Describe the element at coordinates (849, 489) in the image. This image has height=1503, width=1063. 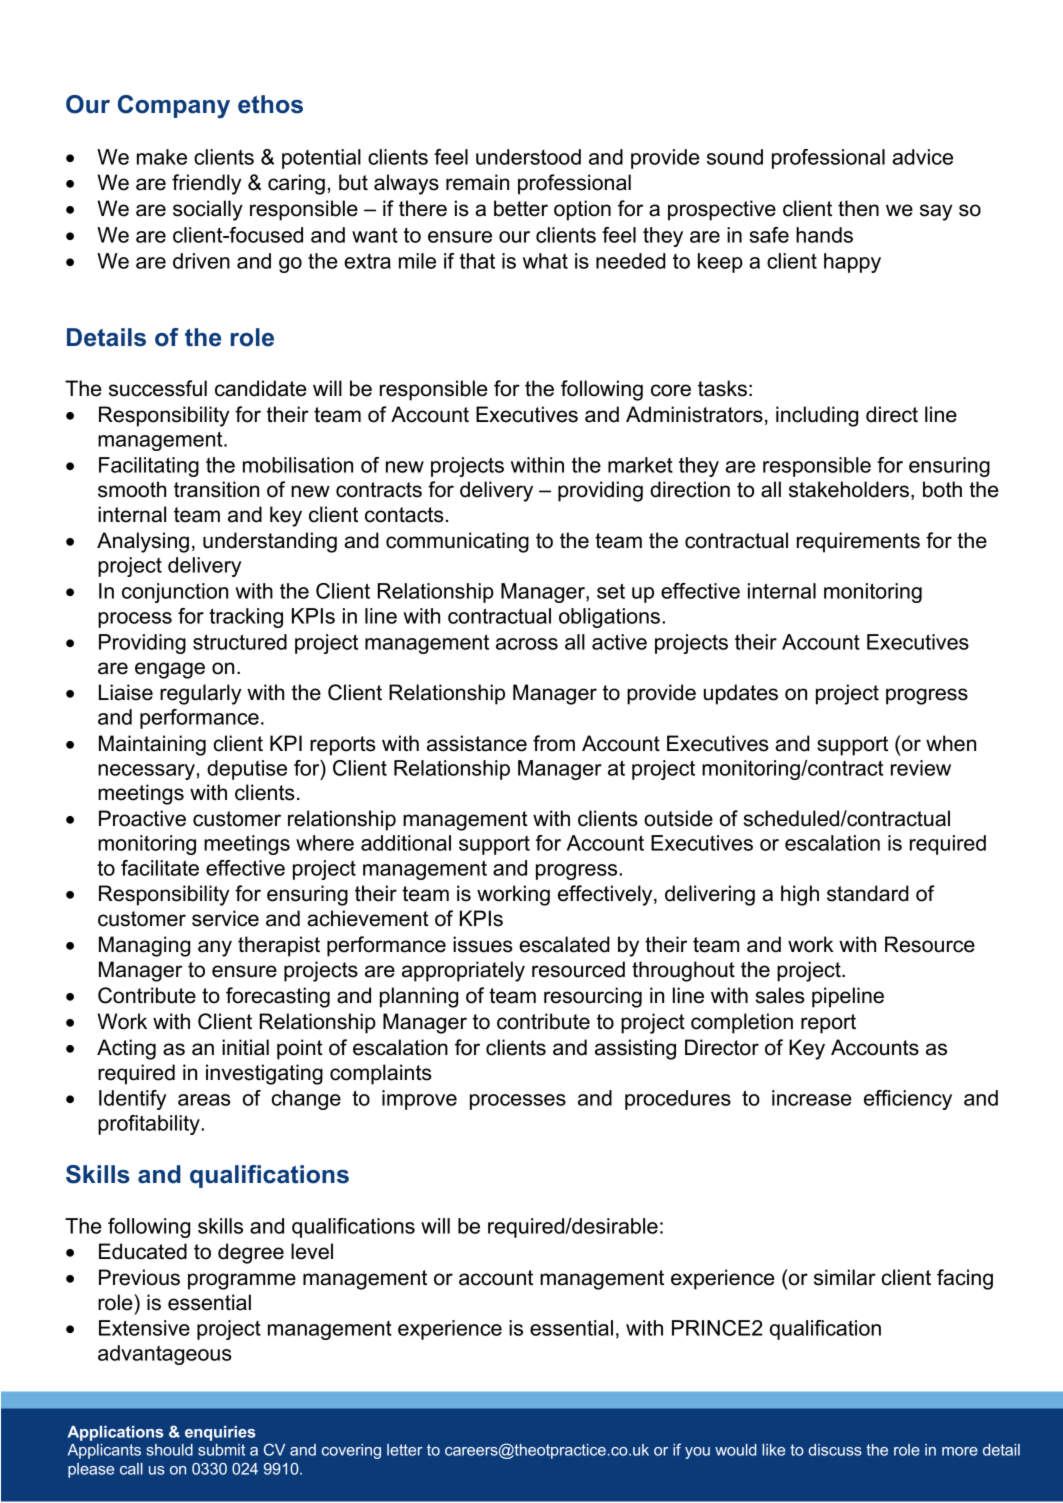
I see `stakeholders` at that location.
